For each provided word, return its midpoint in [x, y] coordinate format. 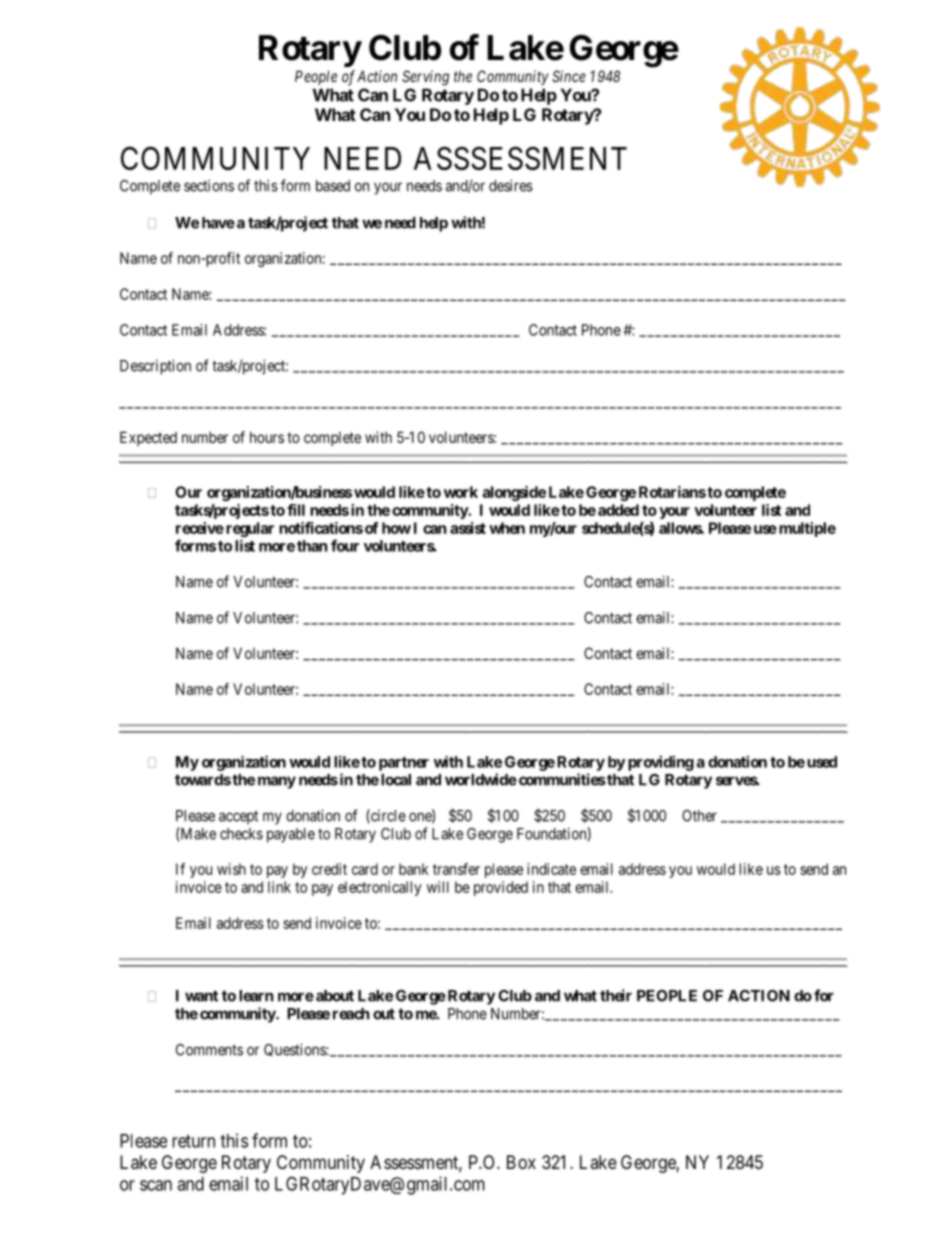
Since [569, 76]
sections [209, 185]
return [193, 1141]
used [822, 762]
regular [250, 529]
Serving [425, 78]
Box [521, 1162]
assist [468, 528]
